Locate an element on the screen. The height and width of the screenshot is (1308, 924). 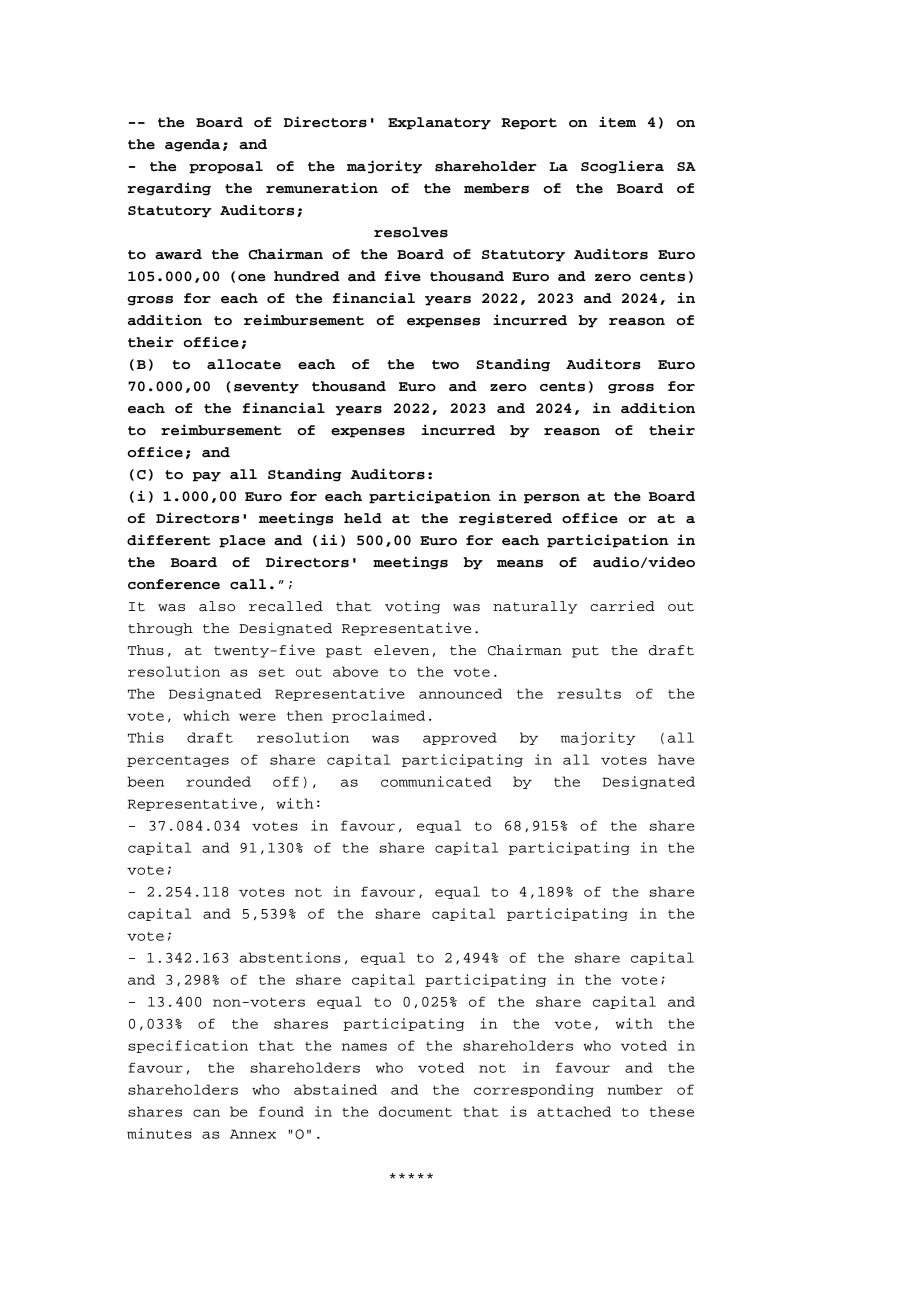
also is located at coordinates (217, 606).
